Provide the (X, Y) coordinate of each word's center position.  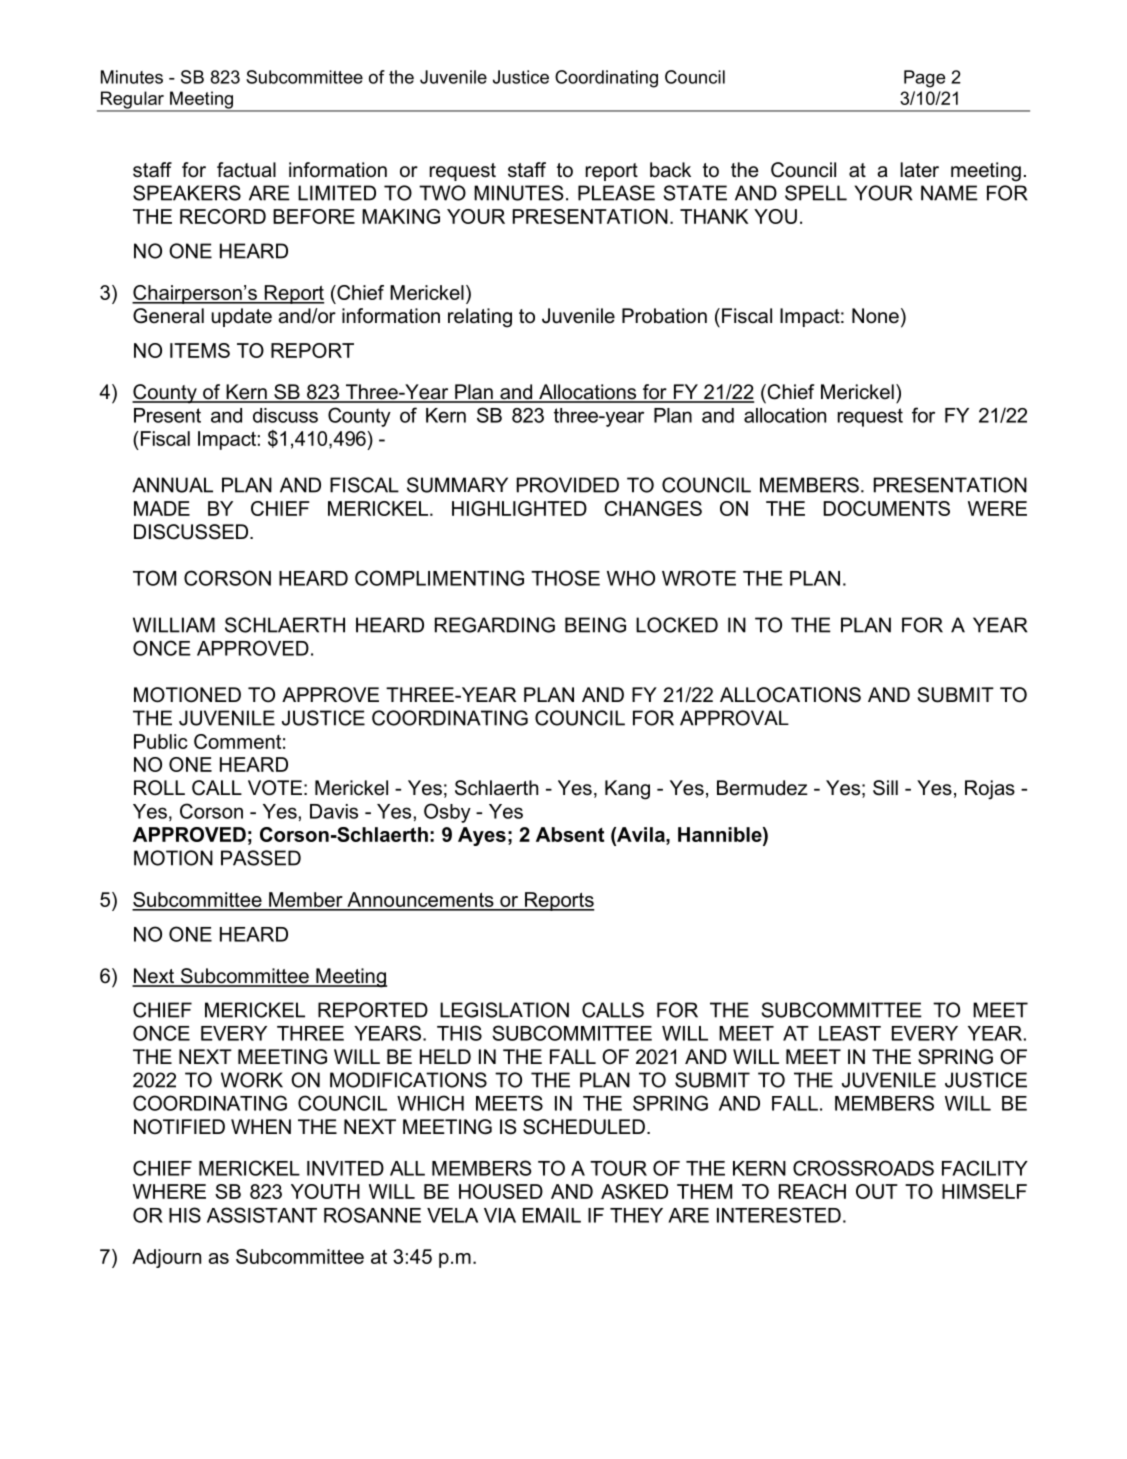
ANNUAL (172, 485)
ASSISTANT (262, 1215)
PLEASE (616, 193)
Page (924, 79)
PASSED (261, 858)
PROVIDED (568, 485)
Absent (570, 834)
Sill (885, 788)
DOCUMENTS (887, 508)
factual (246, 170)
